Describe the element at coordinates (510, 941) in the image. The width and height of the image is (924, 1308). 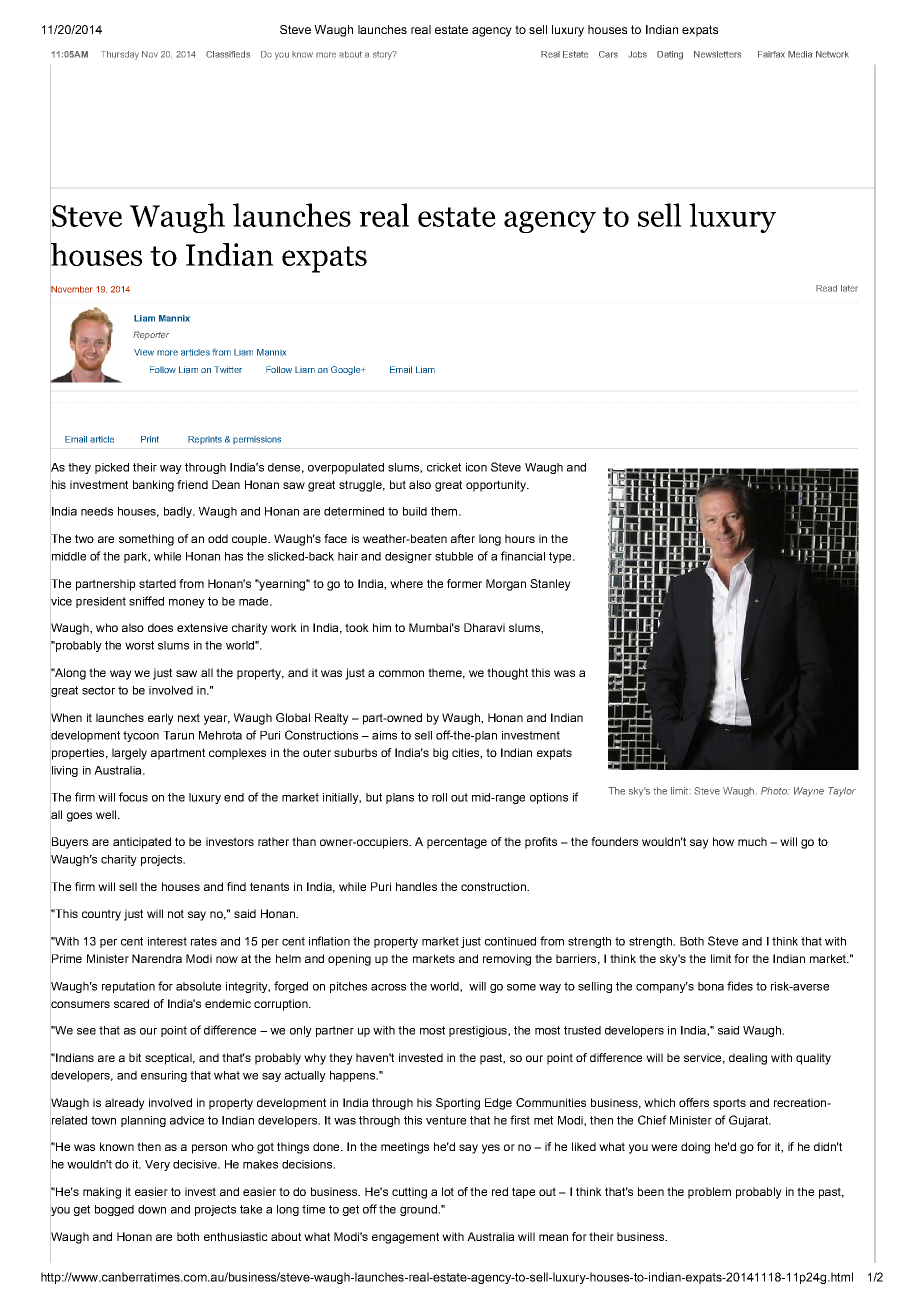
I see `continued` at that location.
